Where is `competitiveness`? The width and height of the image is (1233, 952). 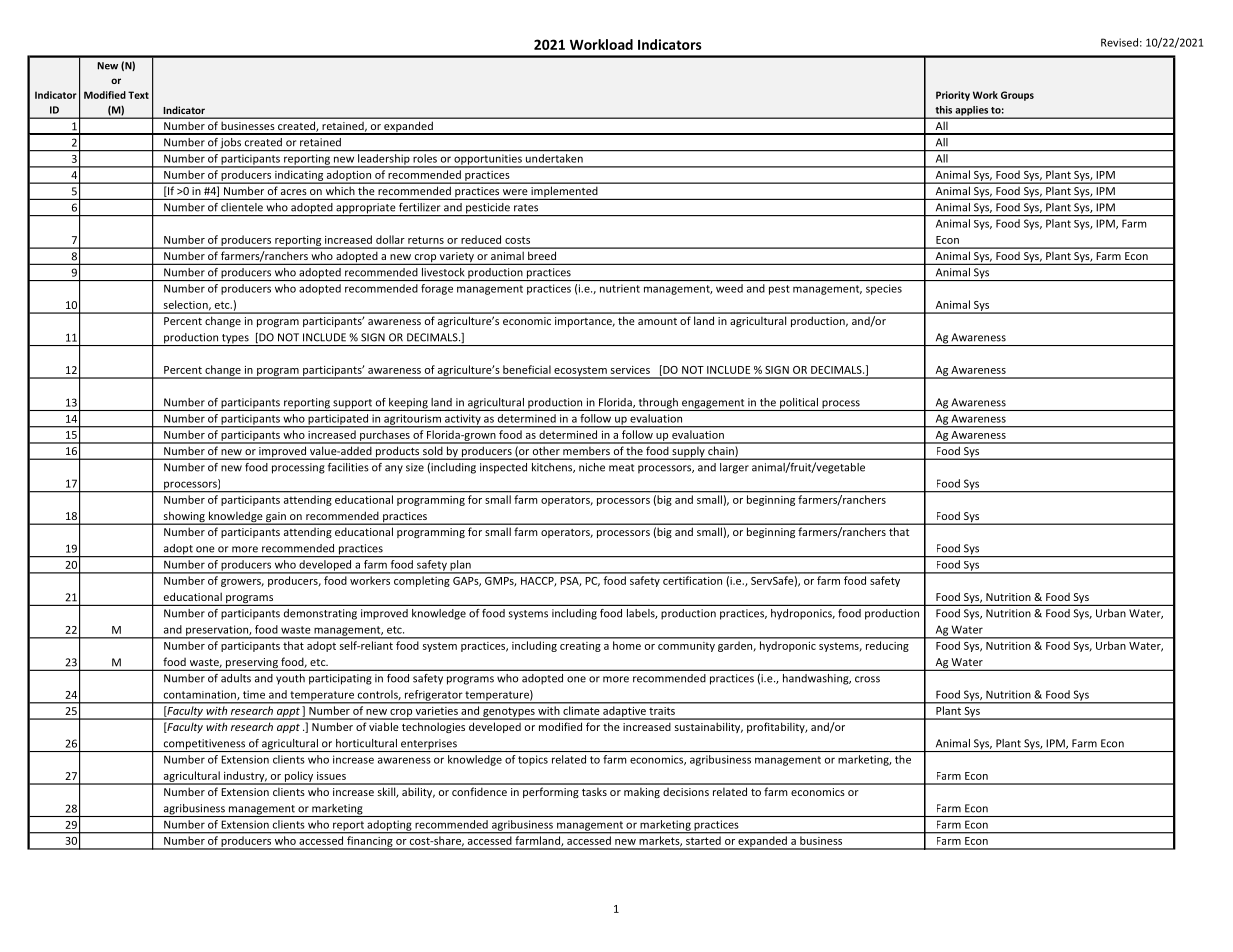 competitiveness is located at coordinates (204, 745).
